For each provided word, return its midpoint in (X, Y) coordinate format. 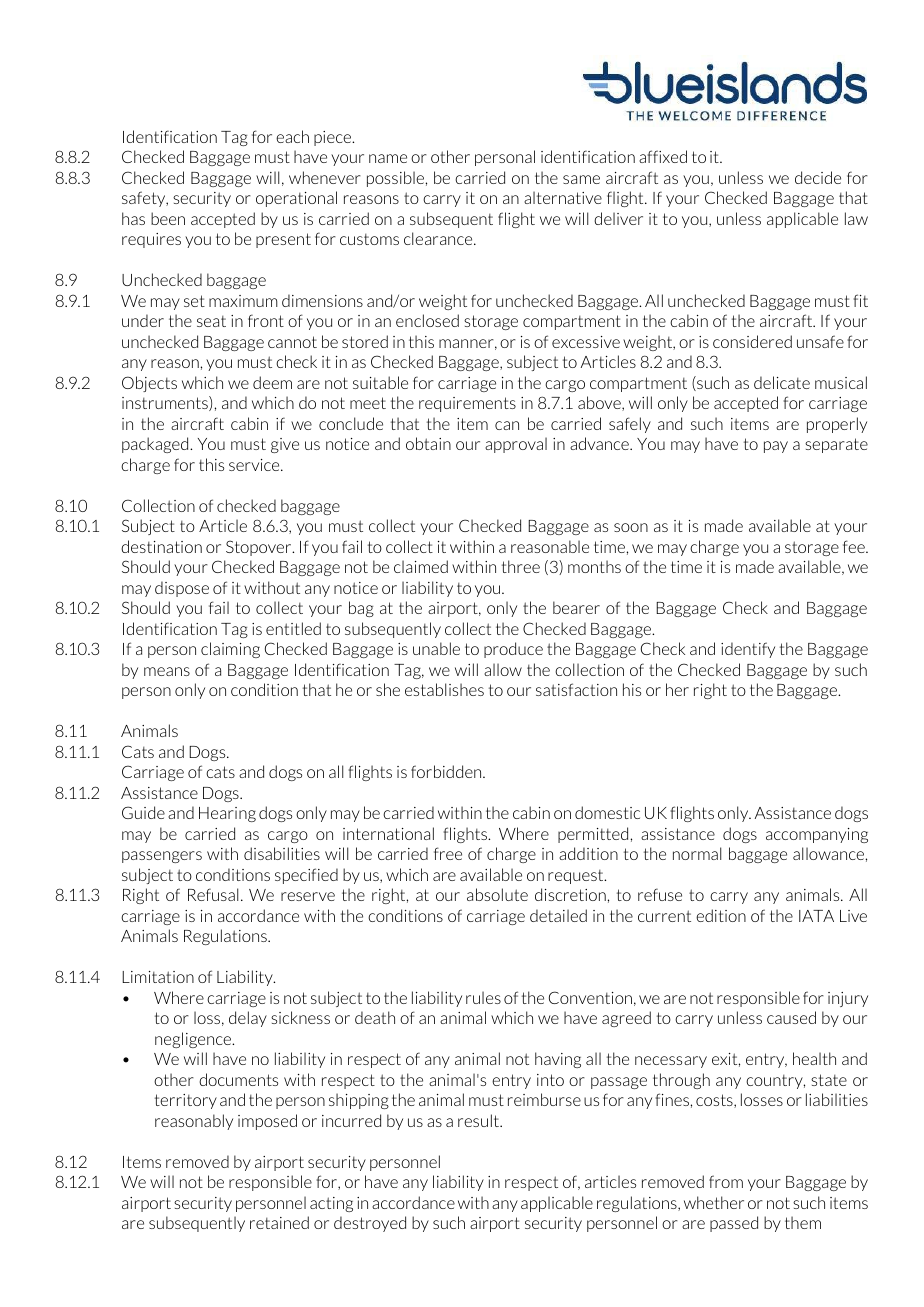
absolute (497, 894)
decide (818, 177)
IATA (816, 916)
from (726, 1181)
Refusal (213, 894)
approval (516, 445)
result (479, 1120)
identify (748, 650)
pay (776, 447)
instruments (166, 403)
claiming (230, 650)
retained (279, 1222)
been (168, 218)
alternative (563, 197)
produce (513, 650)
